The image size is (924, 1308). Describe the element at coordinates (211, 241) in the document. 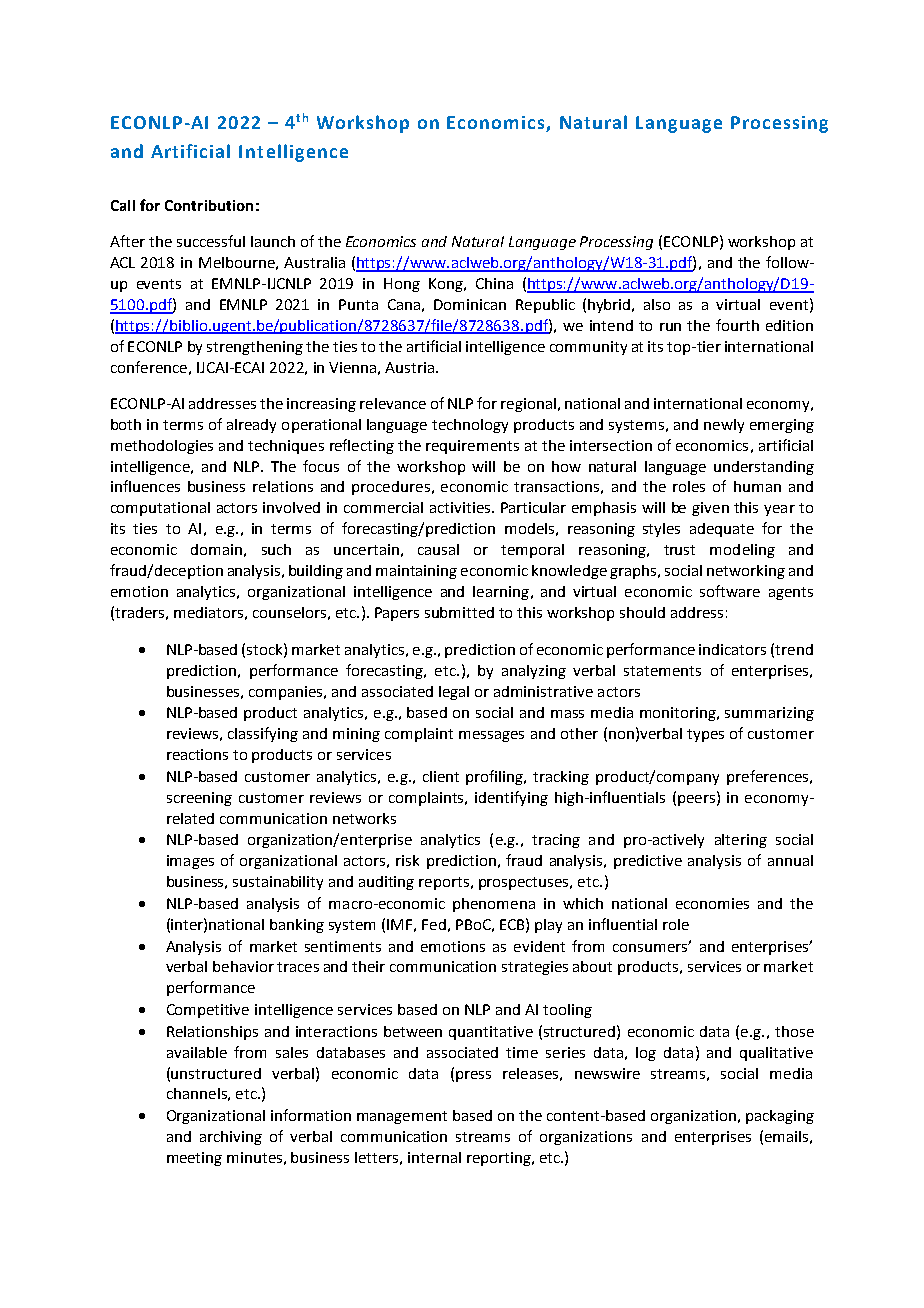

I see `successful` at that location.
